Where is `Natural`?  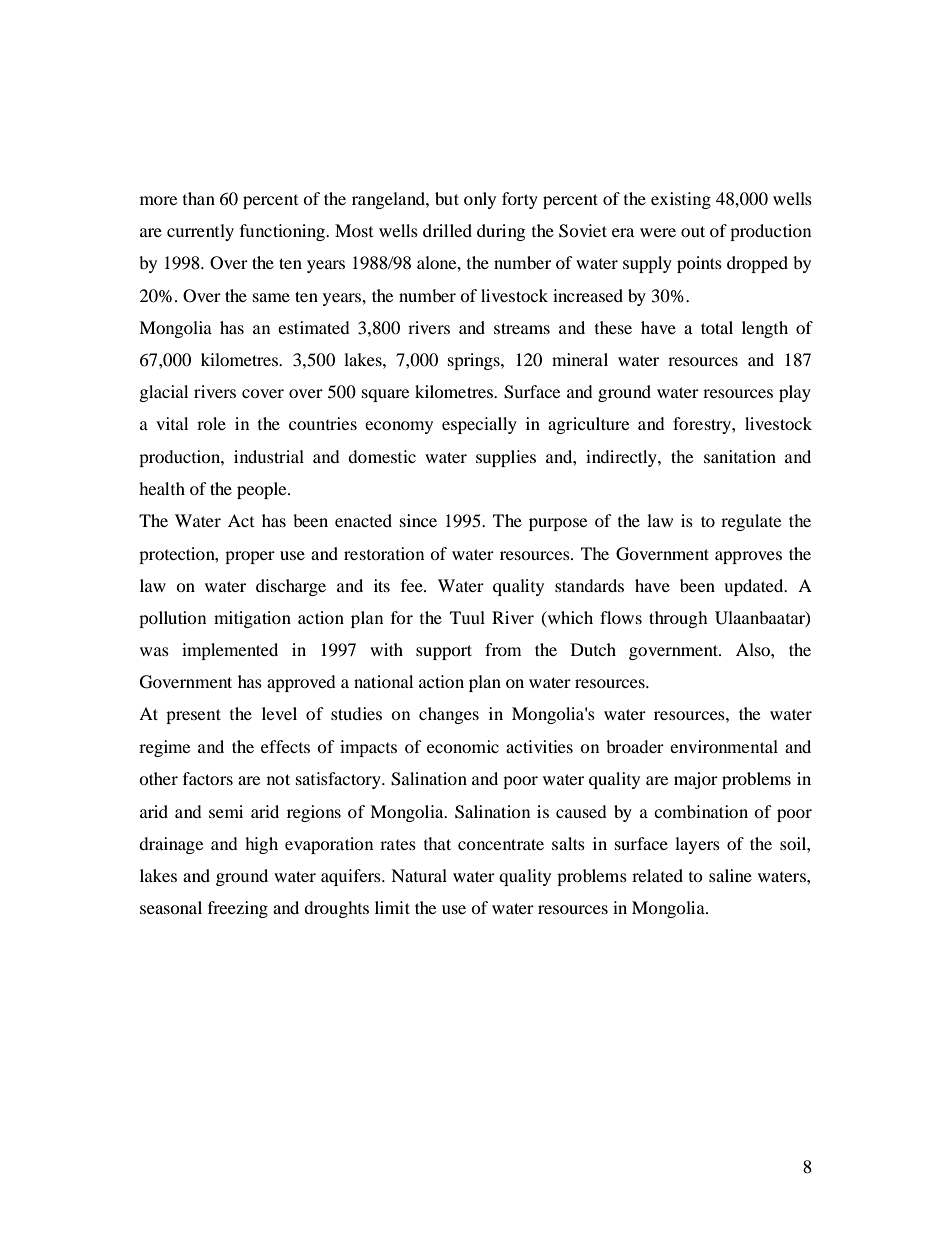
Natural is located at coordinates (419, 875).
